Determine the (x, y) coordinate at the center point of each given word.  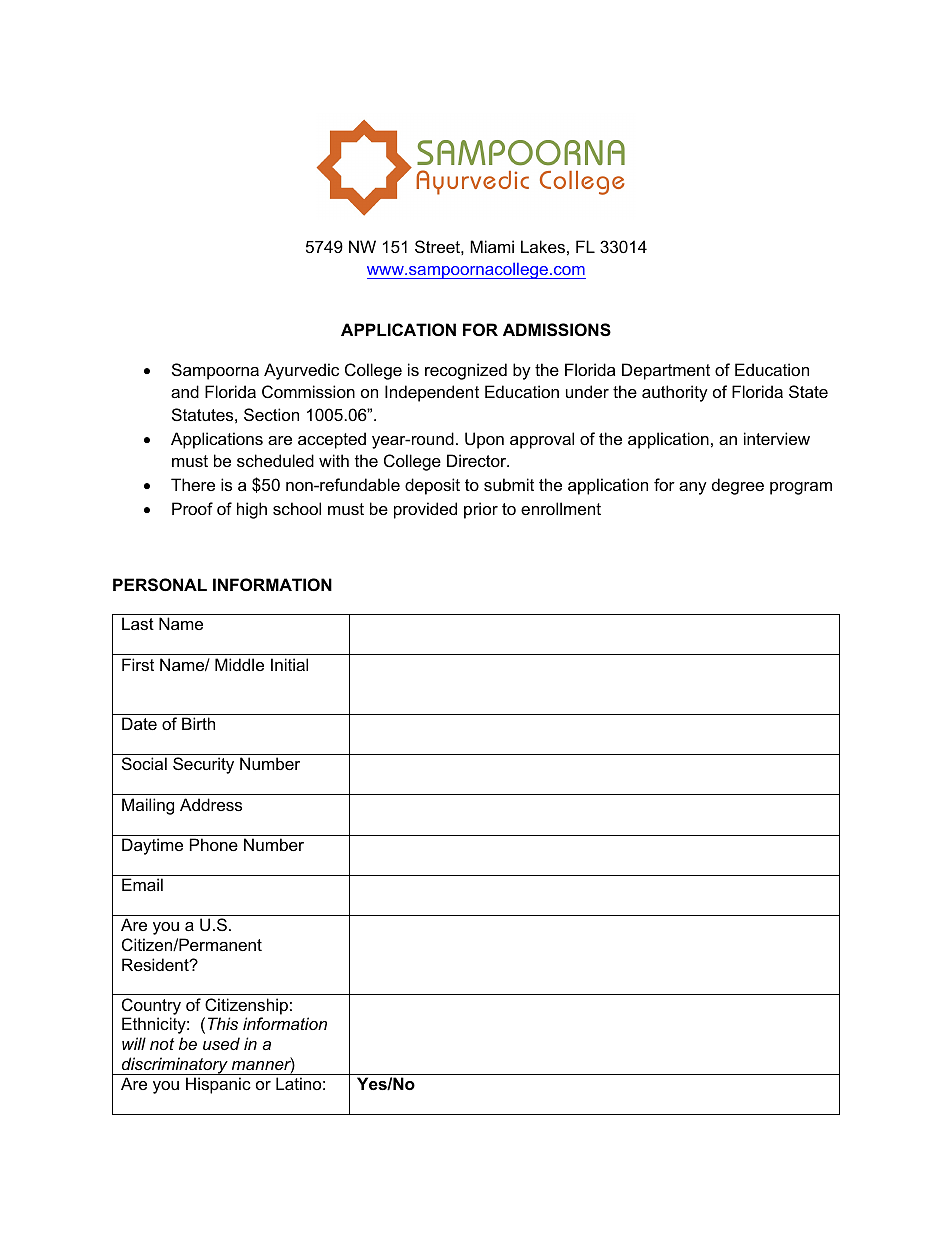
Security (203, 765)
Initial (289, 664)
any (693, 488)
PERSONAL (160, 585)
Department (666, 371)
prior (481, 510)
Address (211, 804)
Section (271, 414)
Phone (214, 844)
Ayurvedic (301, 371)
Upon (484, 440)
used (221, 1043)
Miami (492, 246)
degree (738, 486)
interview (777, 438)
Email (142, 884)
